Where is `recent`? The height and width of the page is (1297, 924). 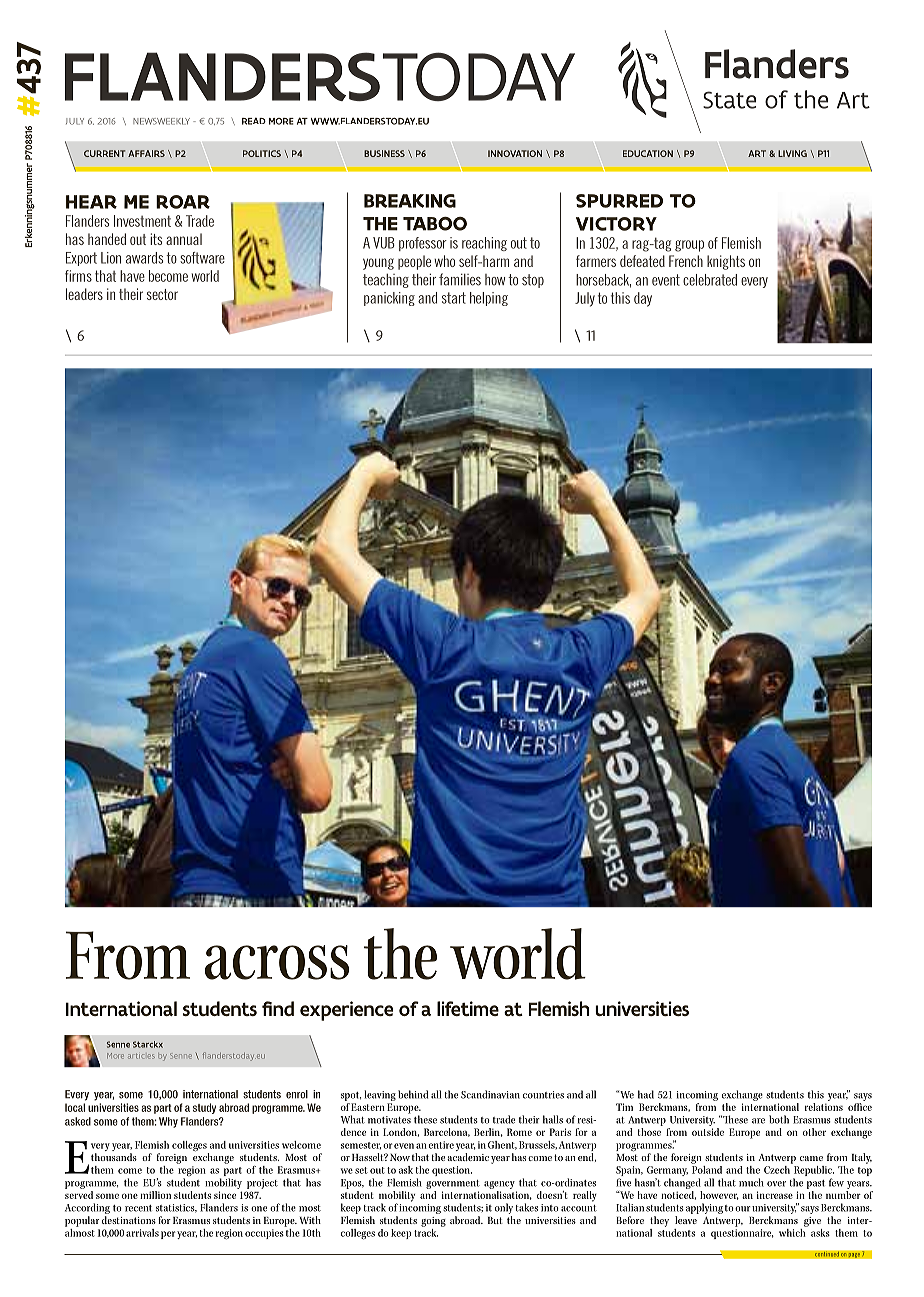 recent is located at coordinates (138, 1208).
